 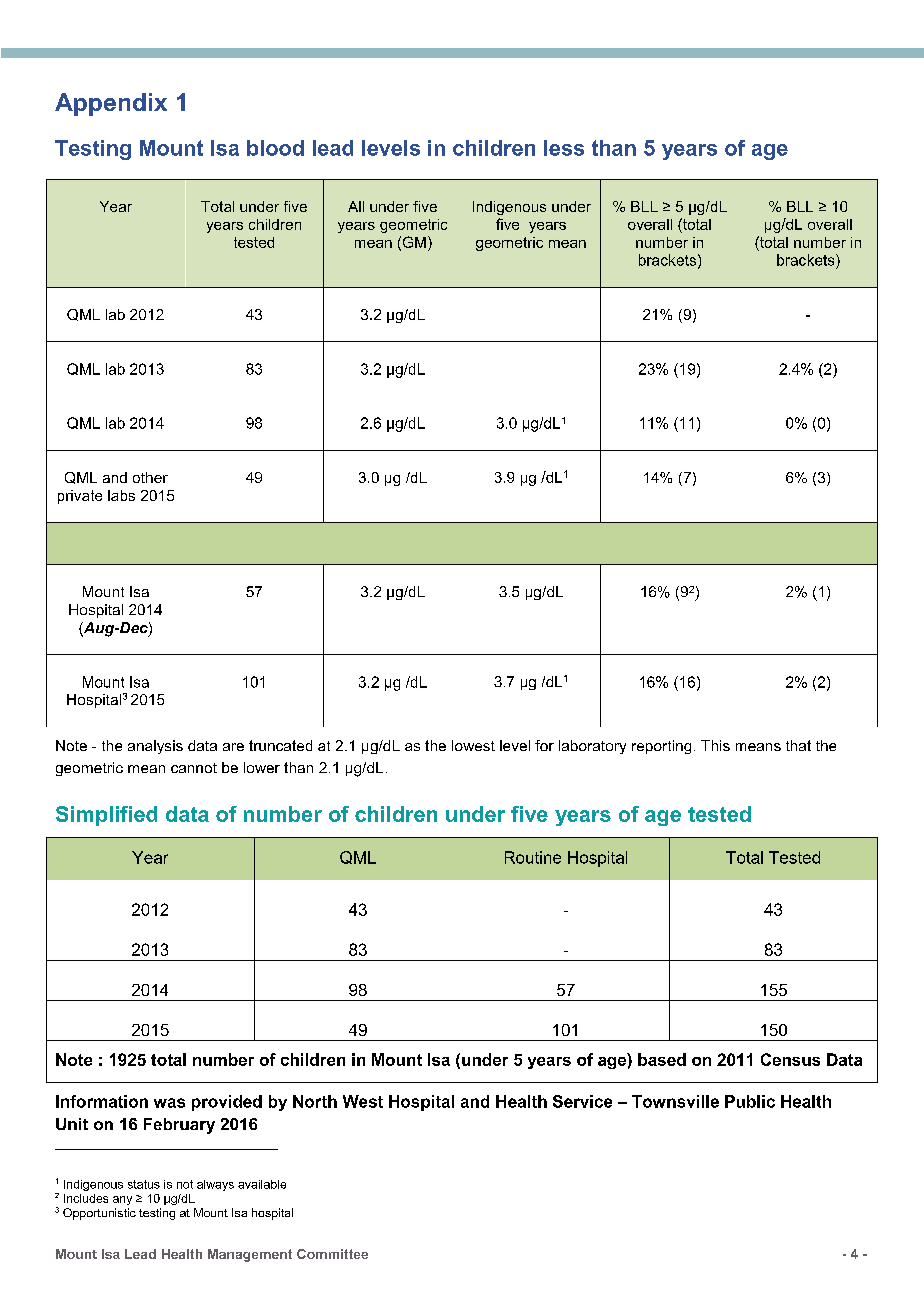 What do you see at coordinates (122, 1200) in the screenshot?
I see `any` at bounding box center [122, 1200].
